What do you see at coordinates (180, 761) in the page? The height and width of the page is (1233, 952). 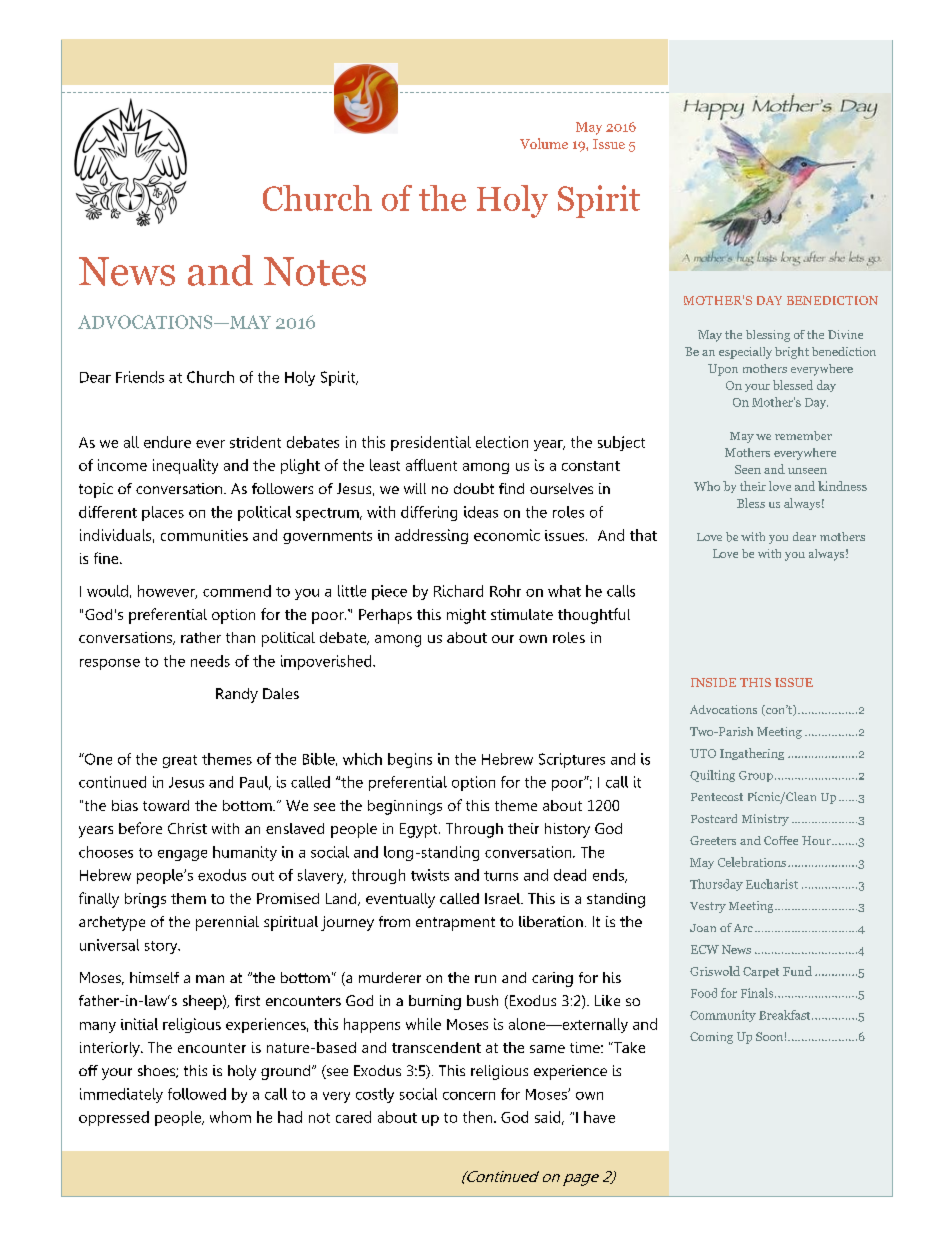 I see `great` at bounding box center [180, 761].
